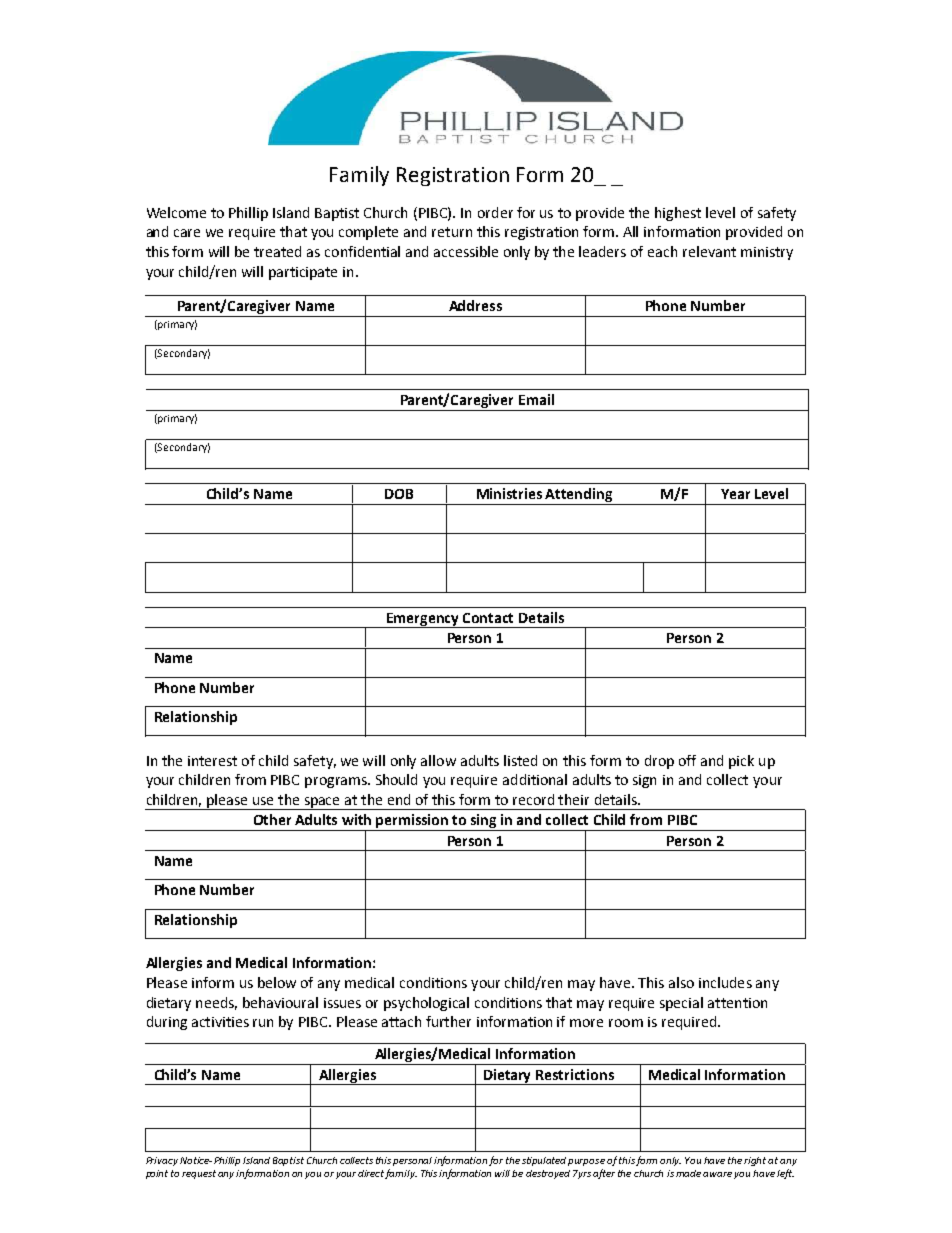 The height and width of the page is (1233, 952). I want to click on Attending, so click(579, 496).
